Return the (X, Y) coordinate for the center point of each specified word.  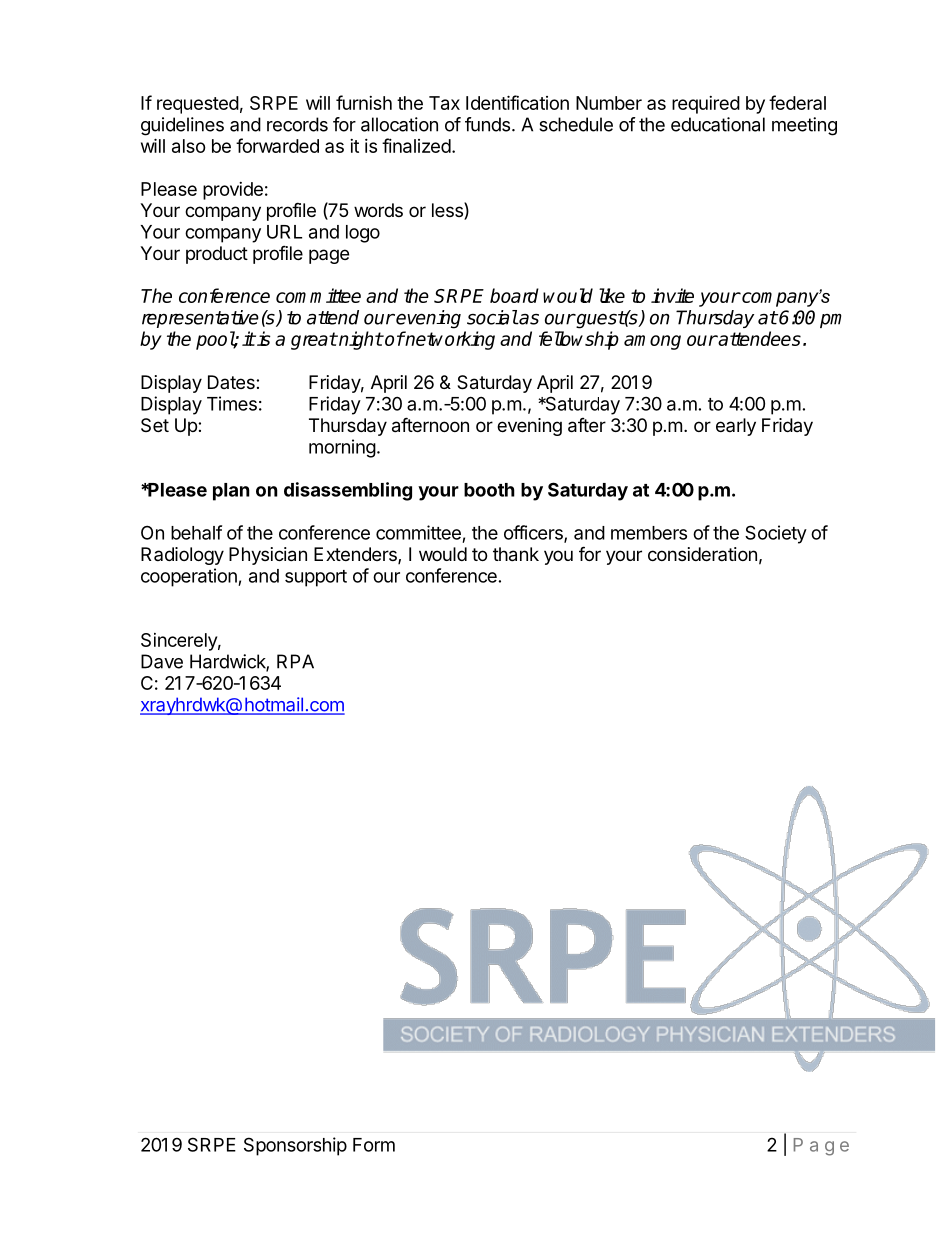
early (736, 427)
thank (516, 554)
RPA (295, 661)
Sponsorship (295, 1146)
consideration (702, 554)
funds (487, 124)
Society (776, 534)
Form (374, 1145)
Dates (232, 382)
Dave (162, 661)
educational (718, 124)
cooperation (190, 577)
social (492, 317)
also (189, 146)
